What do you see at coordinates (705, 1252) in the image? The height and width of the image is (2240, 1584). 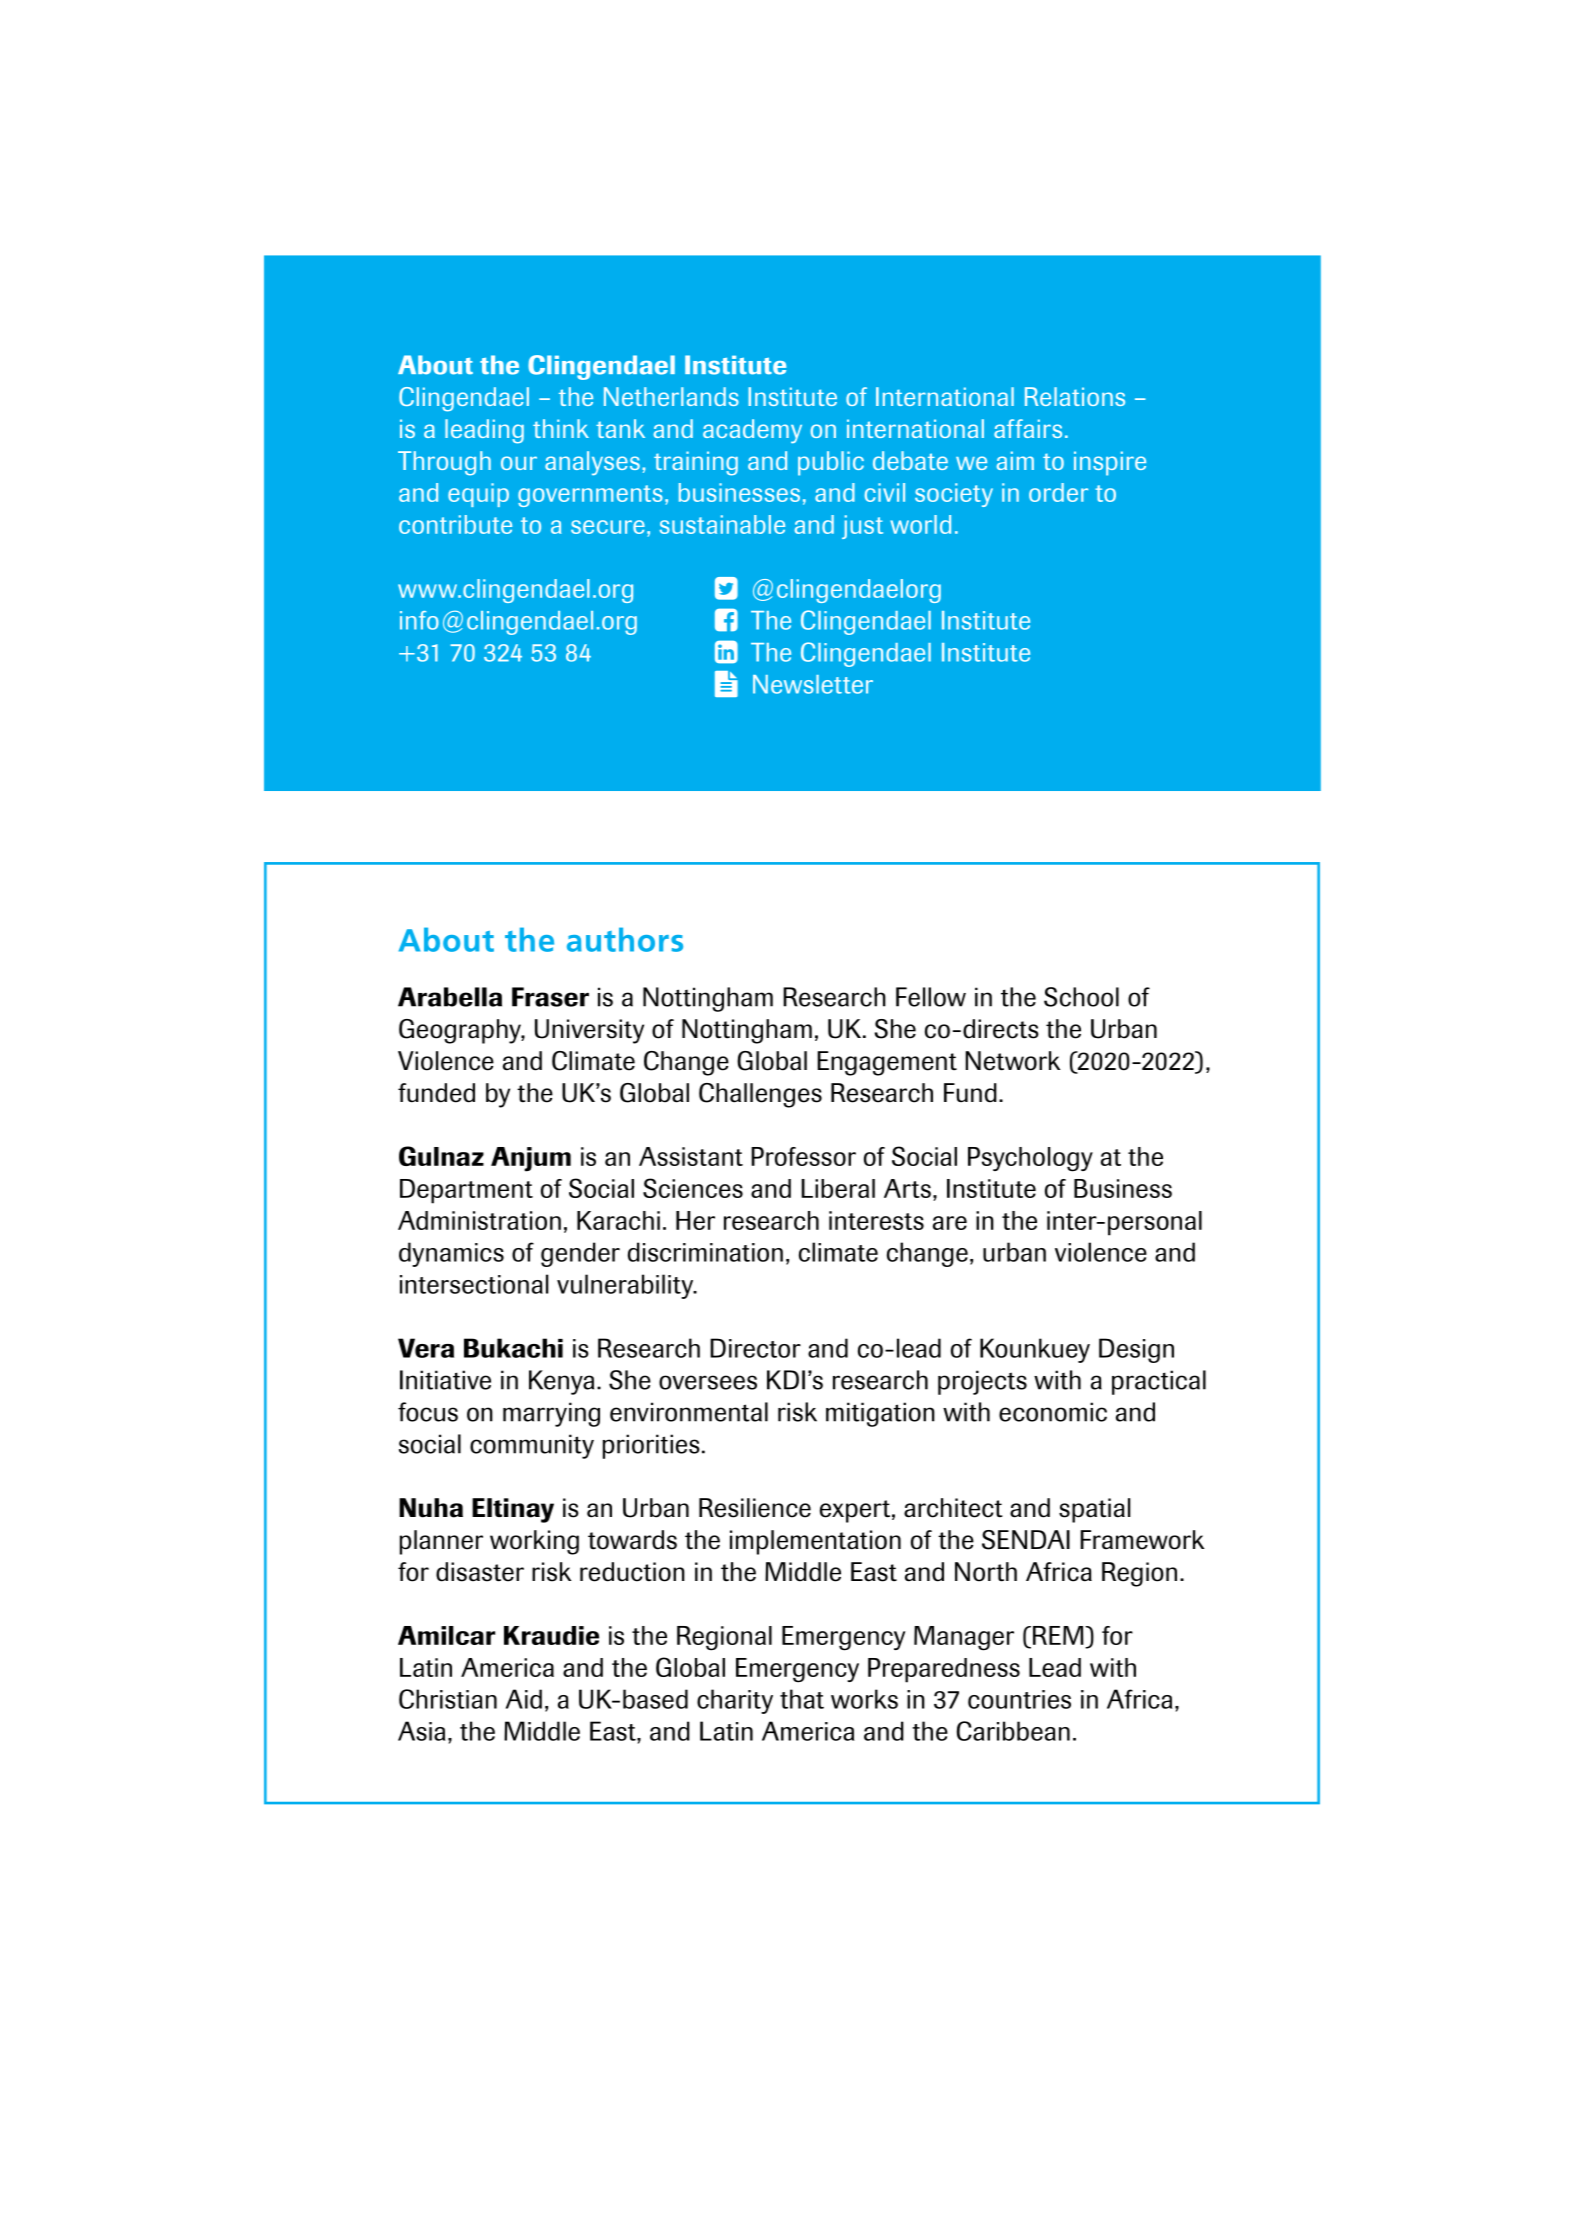 I see `discrimination` at bounding box center [705, 1252].
